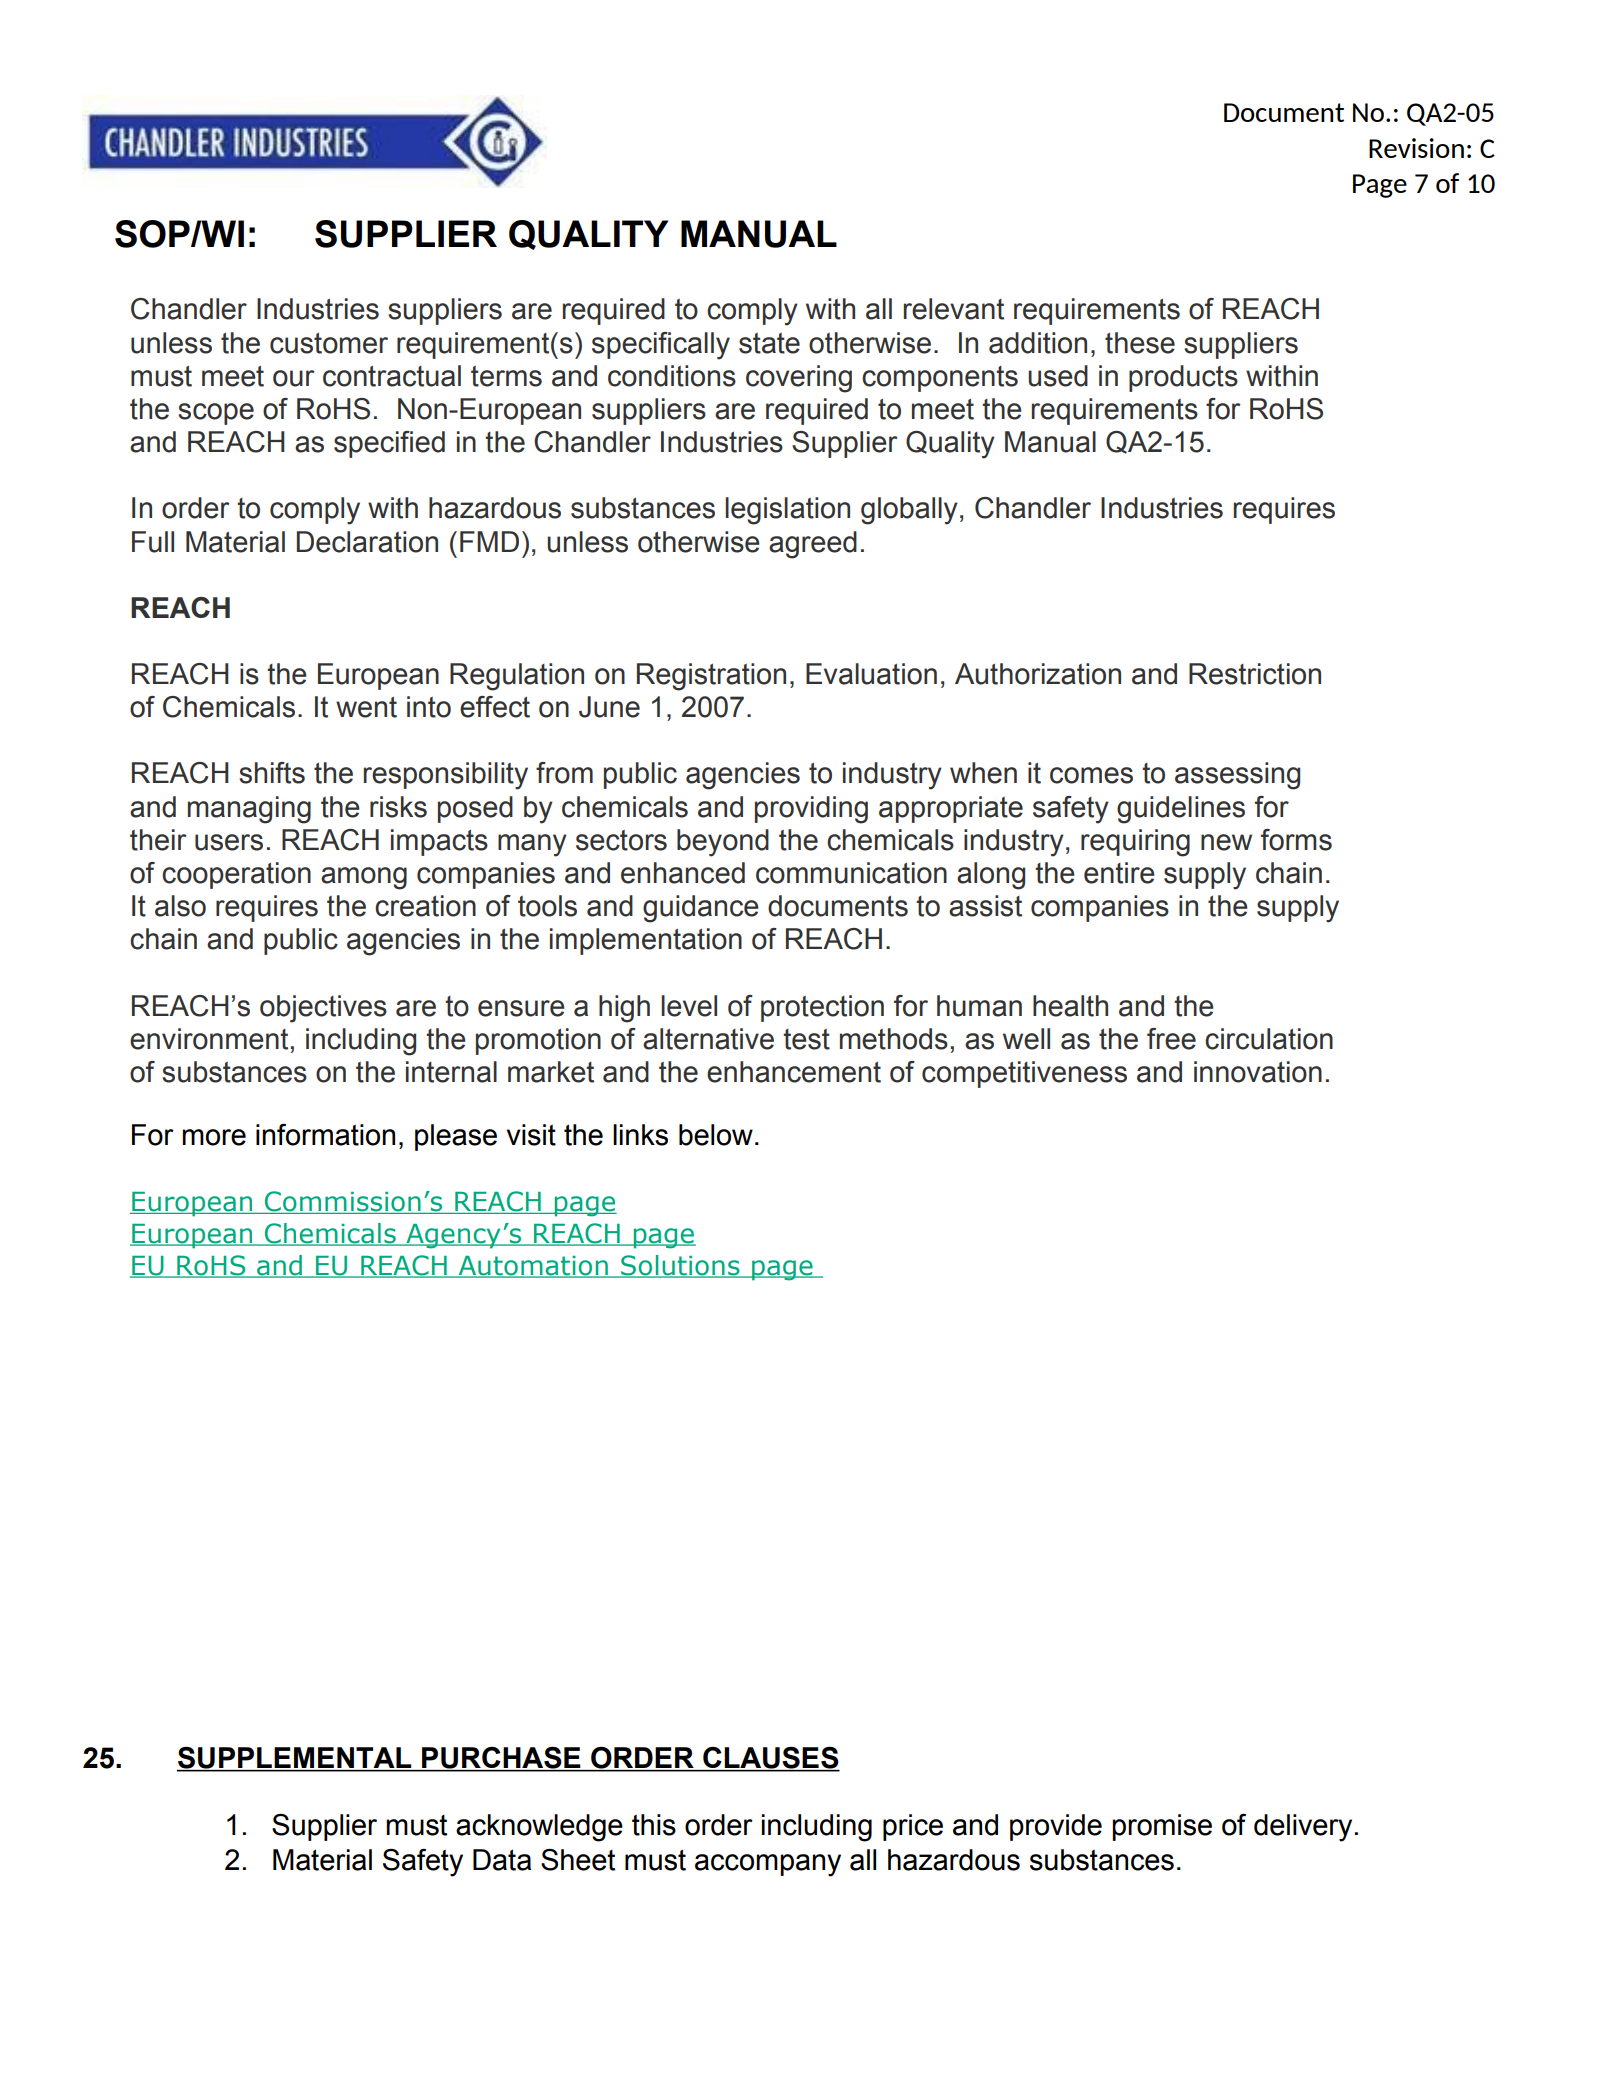 Image resolution: width=1604 pixels, height=2076 pixels. Describe the element at coordinates (680, 1266) in the document. I see `Solutions` at that location.
